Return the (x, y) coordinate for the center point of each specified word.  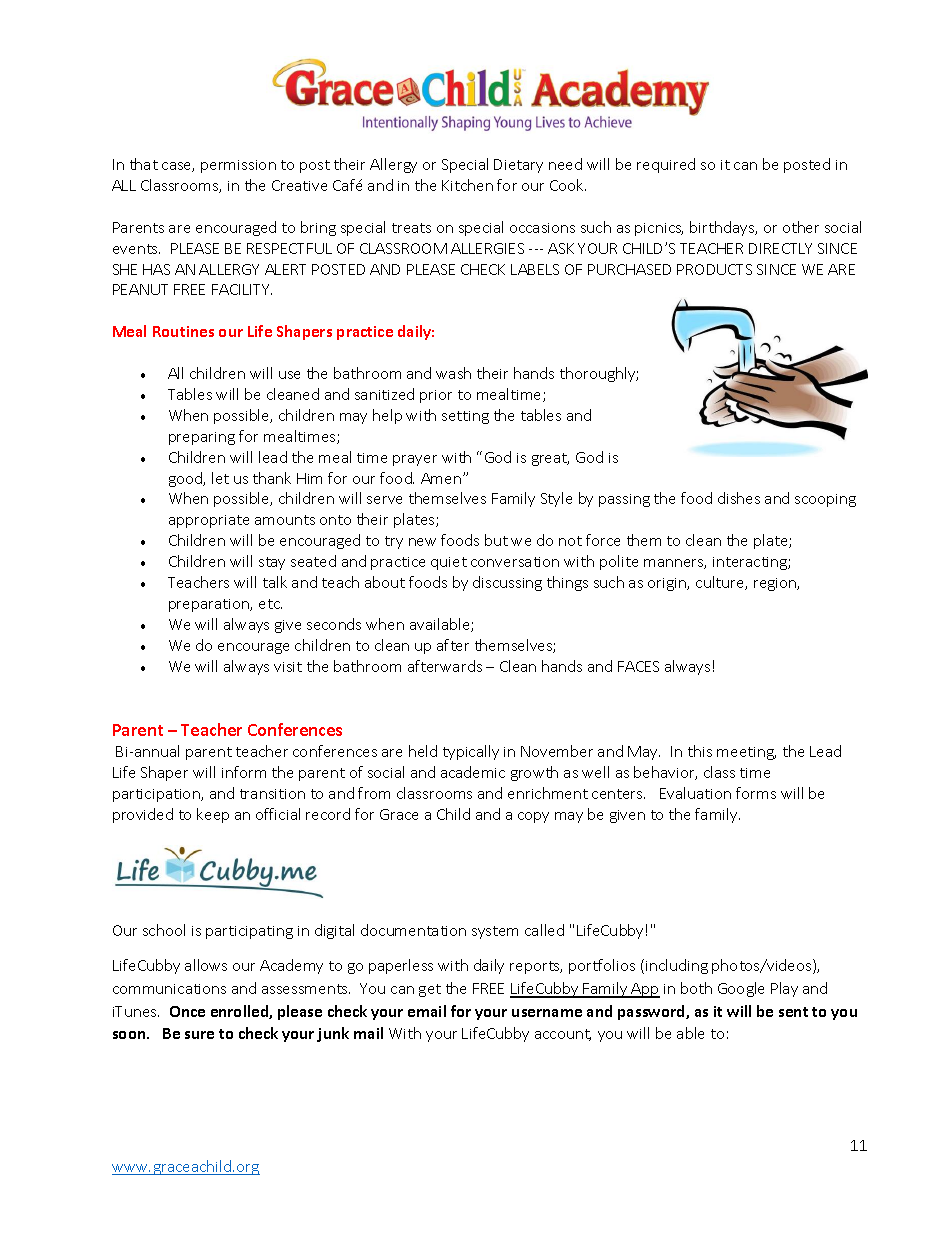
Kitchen (467, 185)
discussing (507, 583)
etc (270, 604)
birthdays (723, 228)
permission (238, 166)
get (430, 990)
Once (187, 1011)
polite (619, 562)
